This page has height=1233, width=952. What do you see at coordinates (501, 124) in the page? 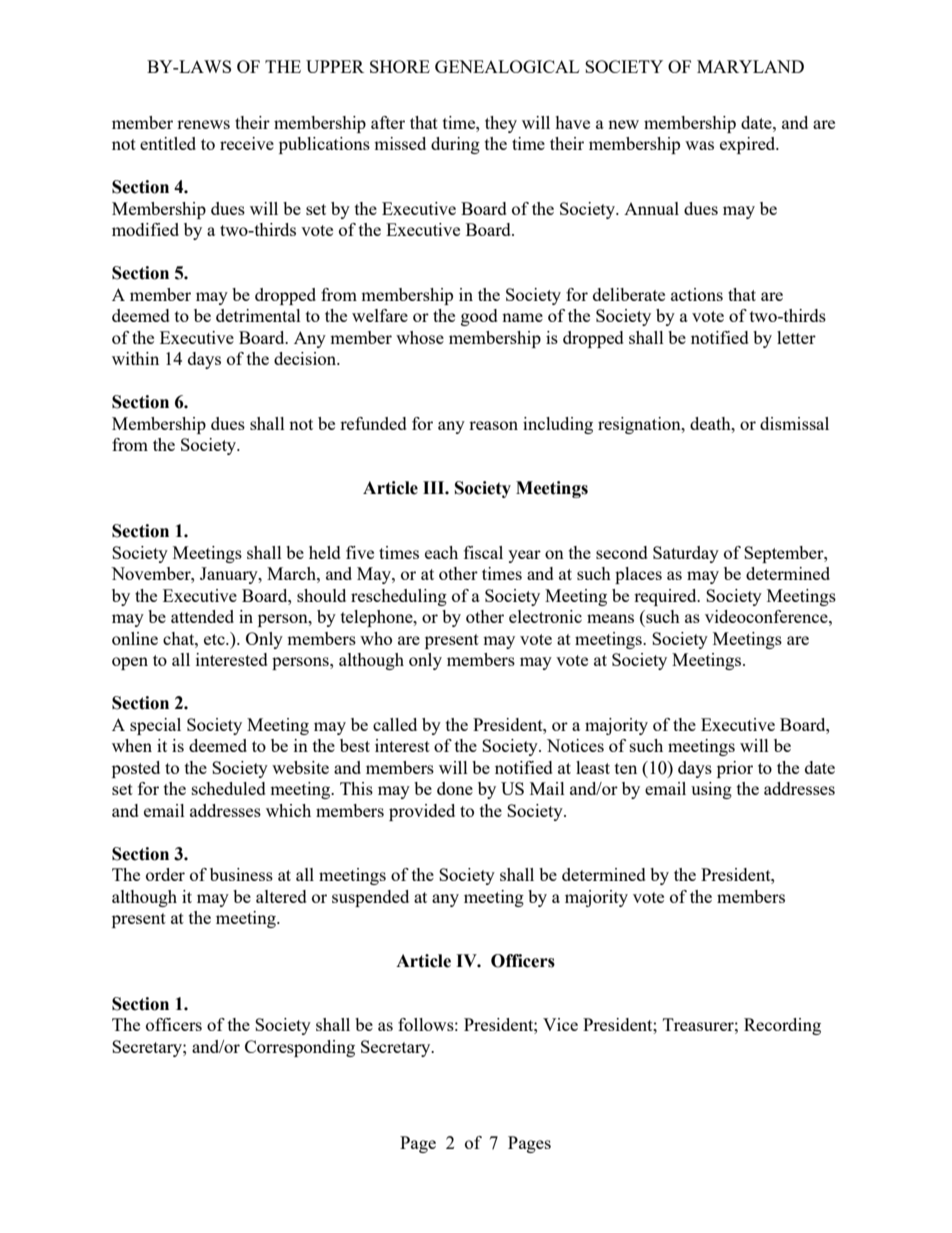
I see `they` at bounding box center [501, 124].
